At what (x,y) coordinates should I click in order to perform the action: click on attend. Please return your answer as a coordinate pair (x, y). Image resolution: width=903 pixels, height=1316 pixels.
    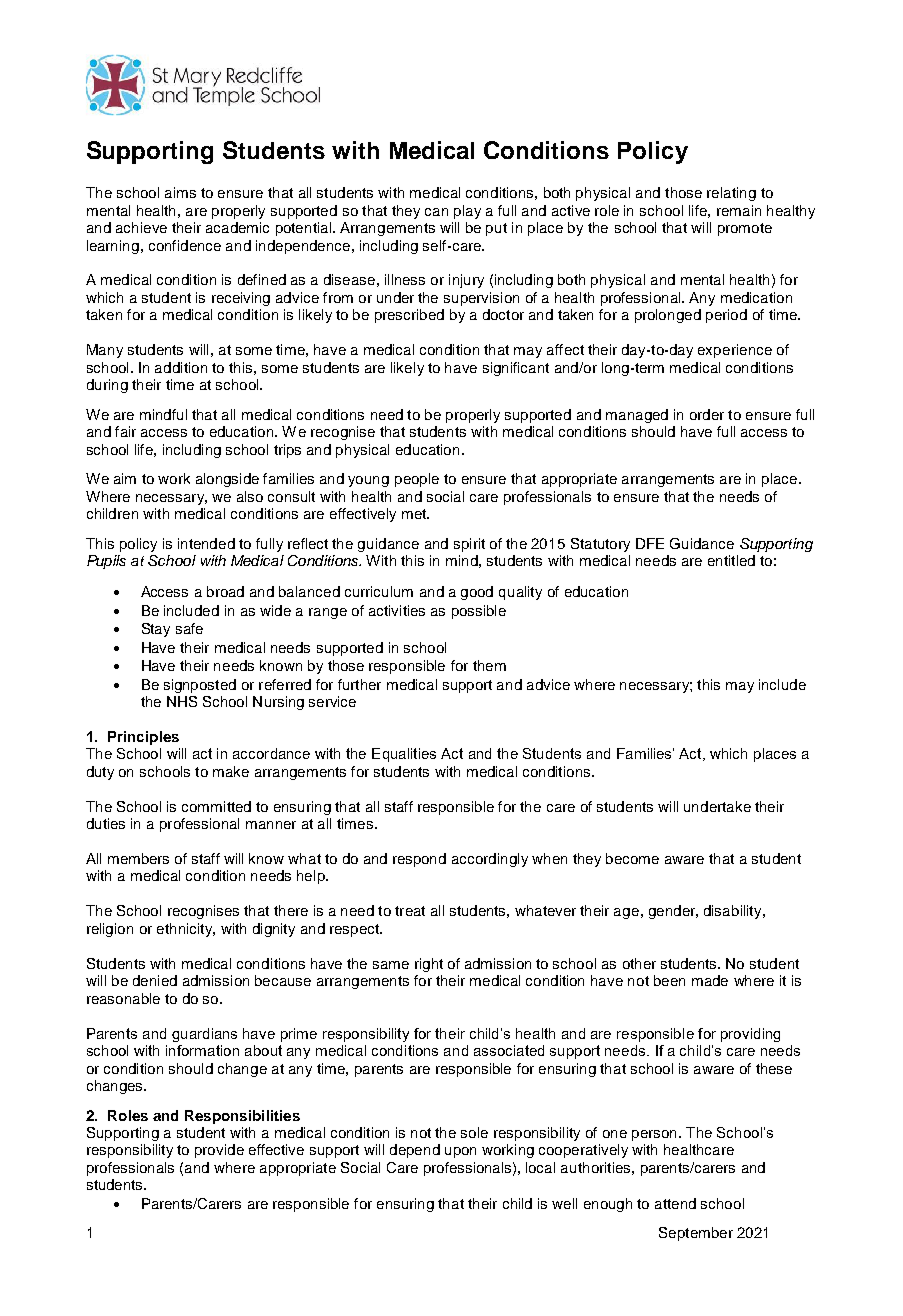
    Looking at the image, I should click on (675, 1203).
